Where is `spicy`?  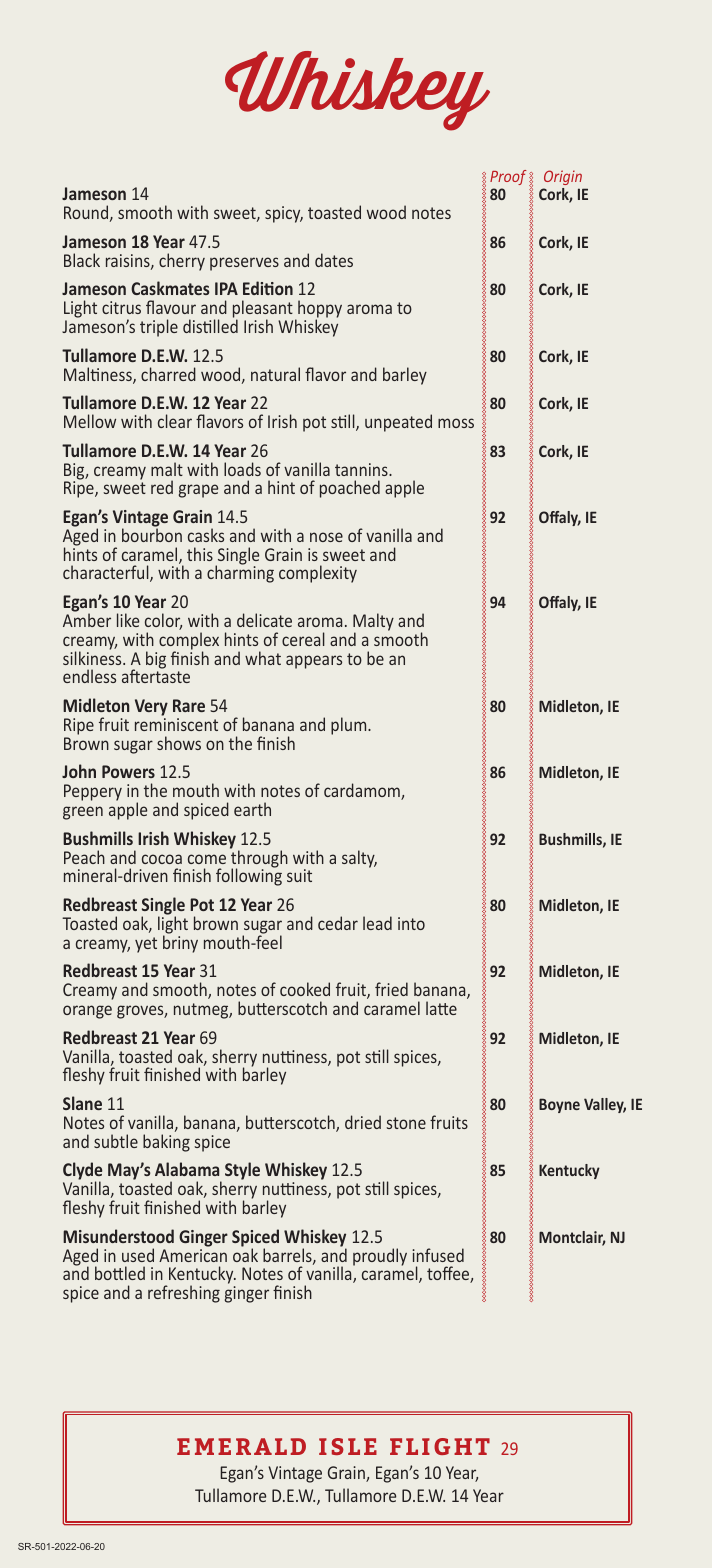 spicy is located at coordinates (284, 214).
